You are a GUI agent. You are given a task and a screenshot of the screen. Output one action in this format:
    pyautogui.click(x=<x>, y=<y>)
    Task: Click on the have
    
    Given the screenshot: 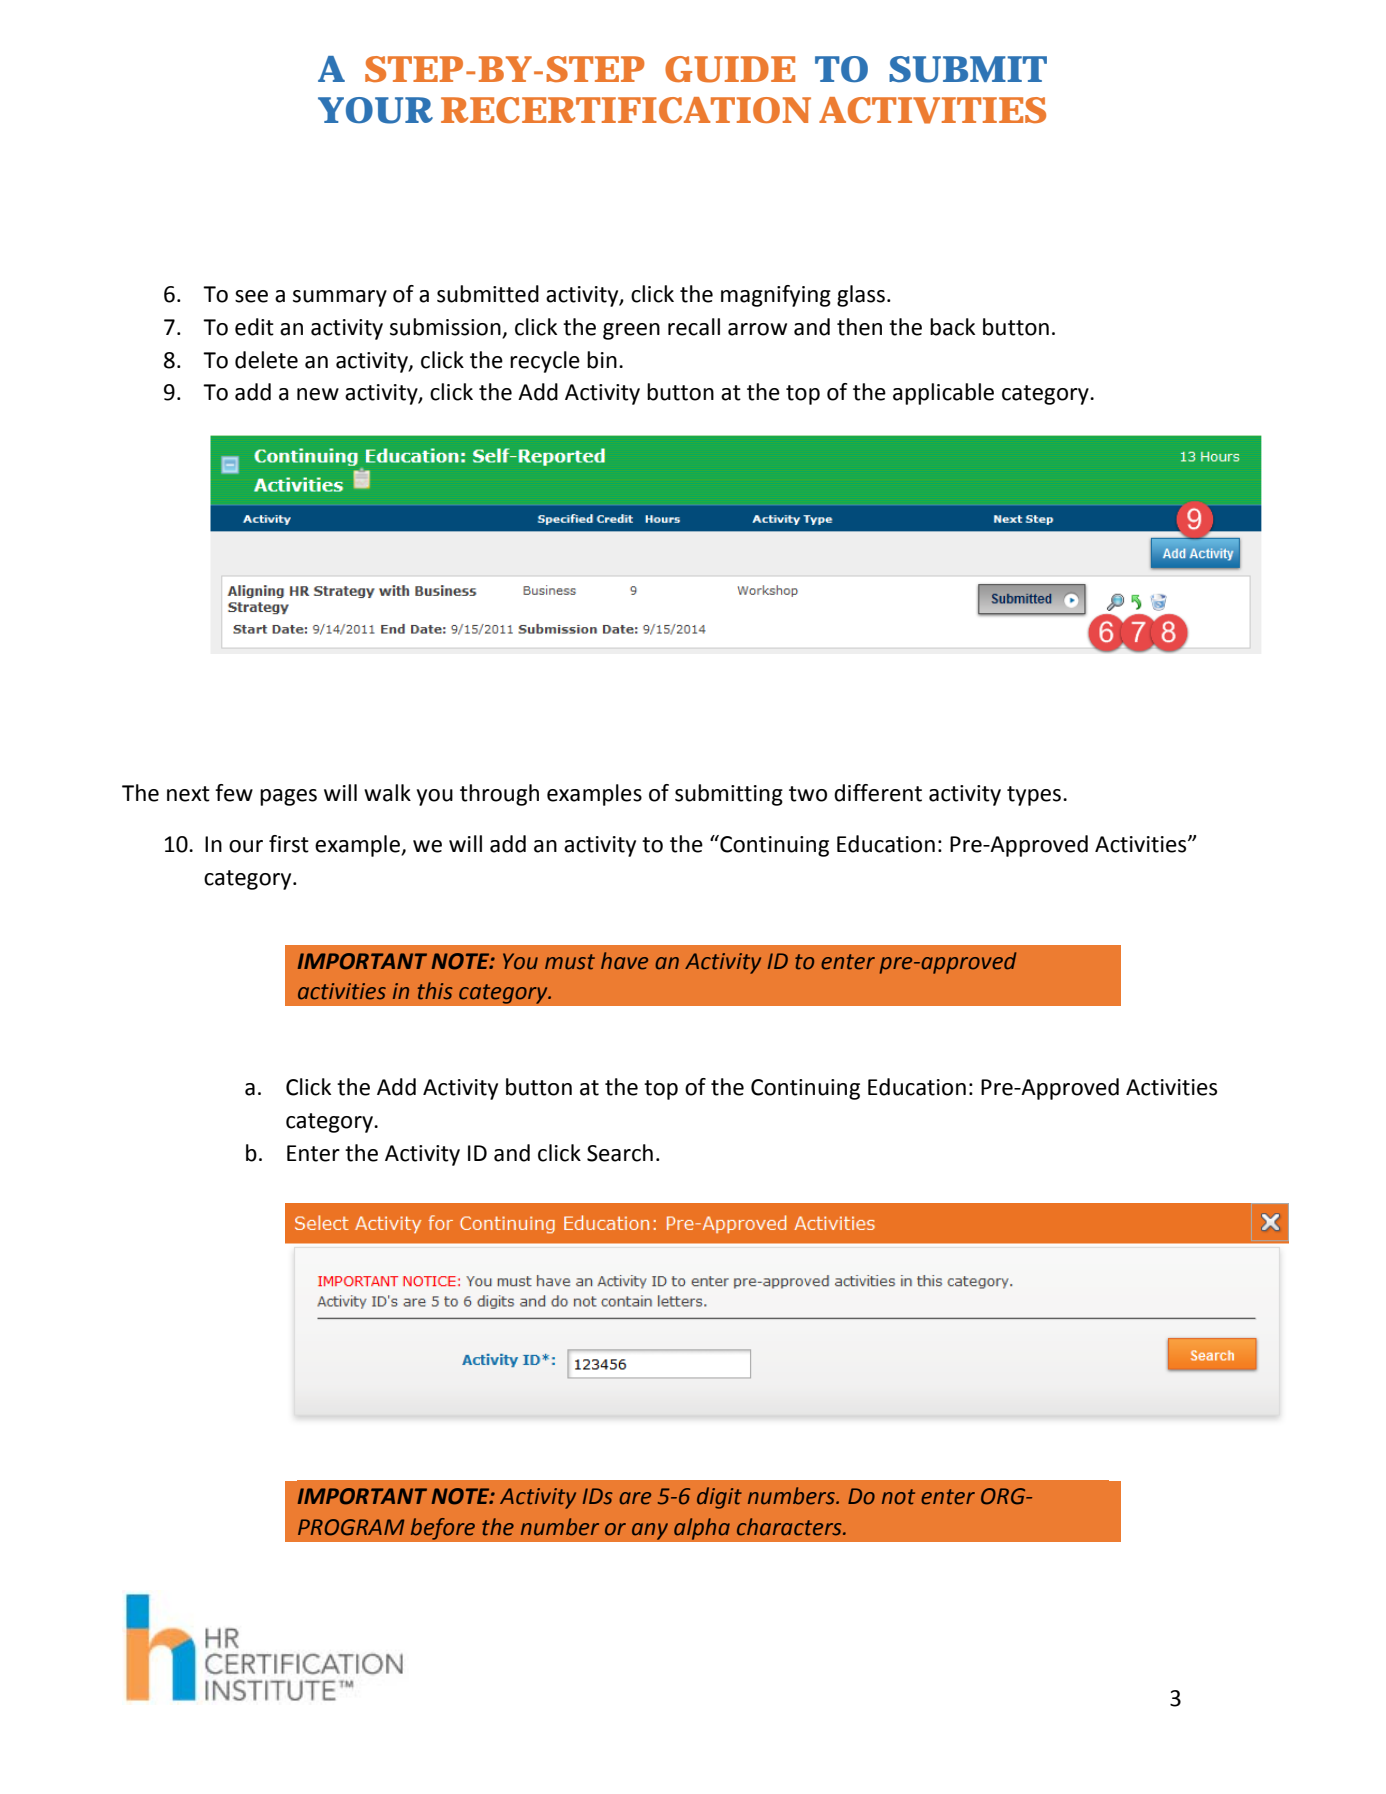 What is the action you would take?
    pyautogui.click(x=624, y=961)
